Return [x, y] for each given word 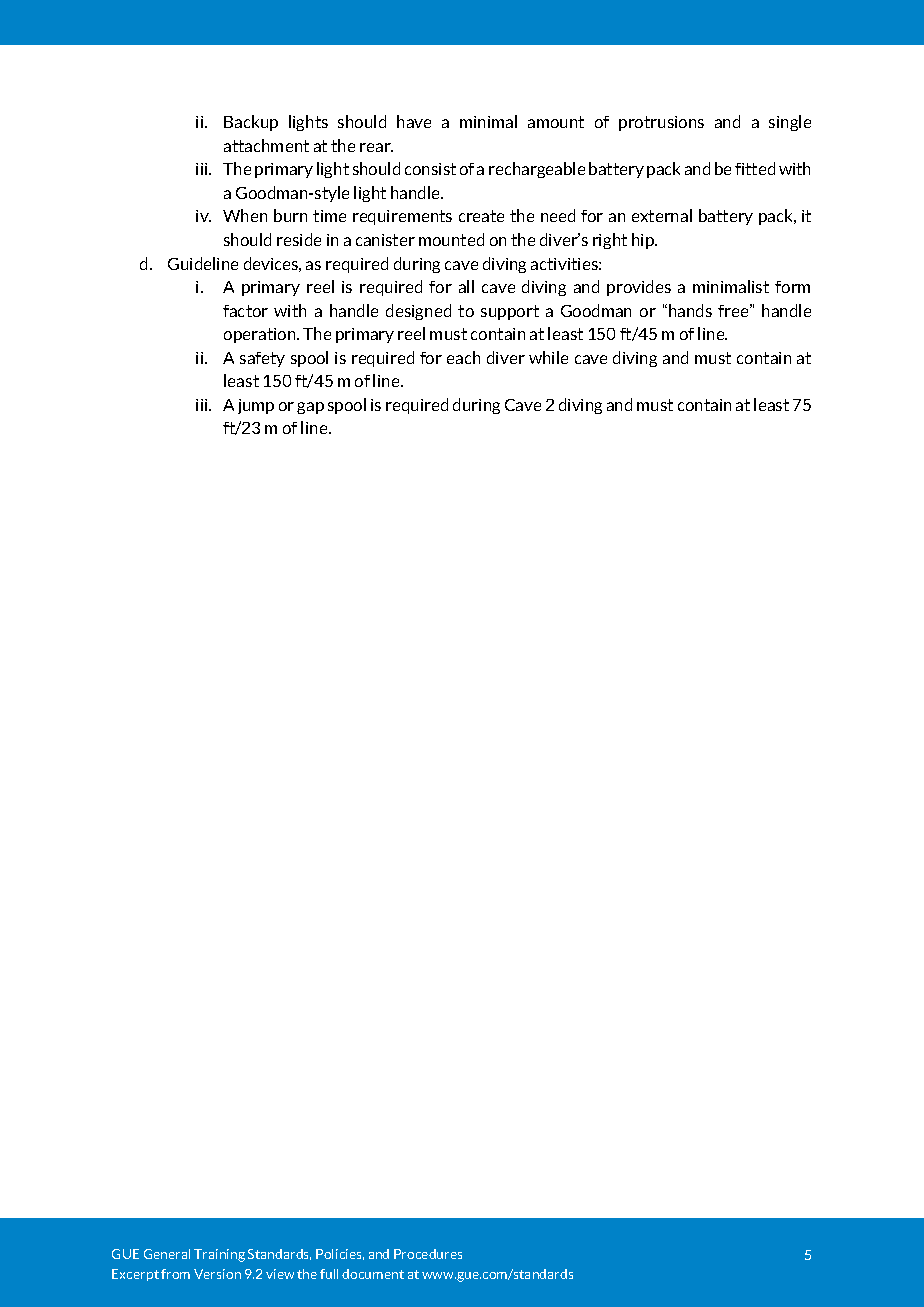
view [280, 1274]
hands [690, 310]
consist [430, 169]
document [373, 1274]
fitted [755, 168]
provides [639, 288]
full [329, 1274]
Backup [251, 123]
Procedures [428, 1254]
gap [310, 408]
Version [217, 1274]
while [548, 357]
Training [219, 1255]
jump [256, 406]
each [463, 357]
